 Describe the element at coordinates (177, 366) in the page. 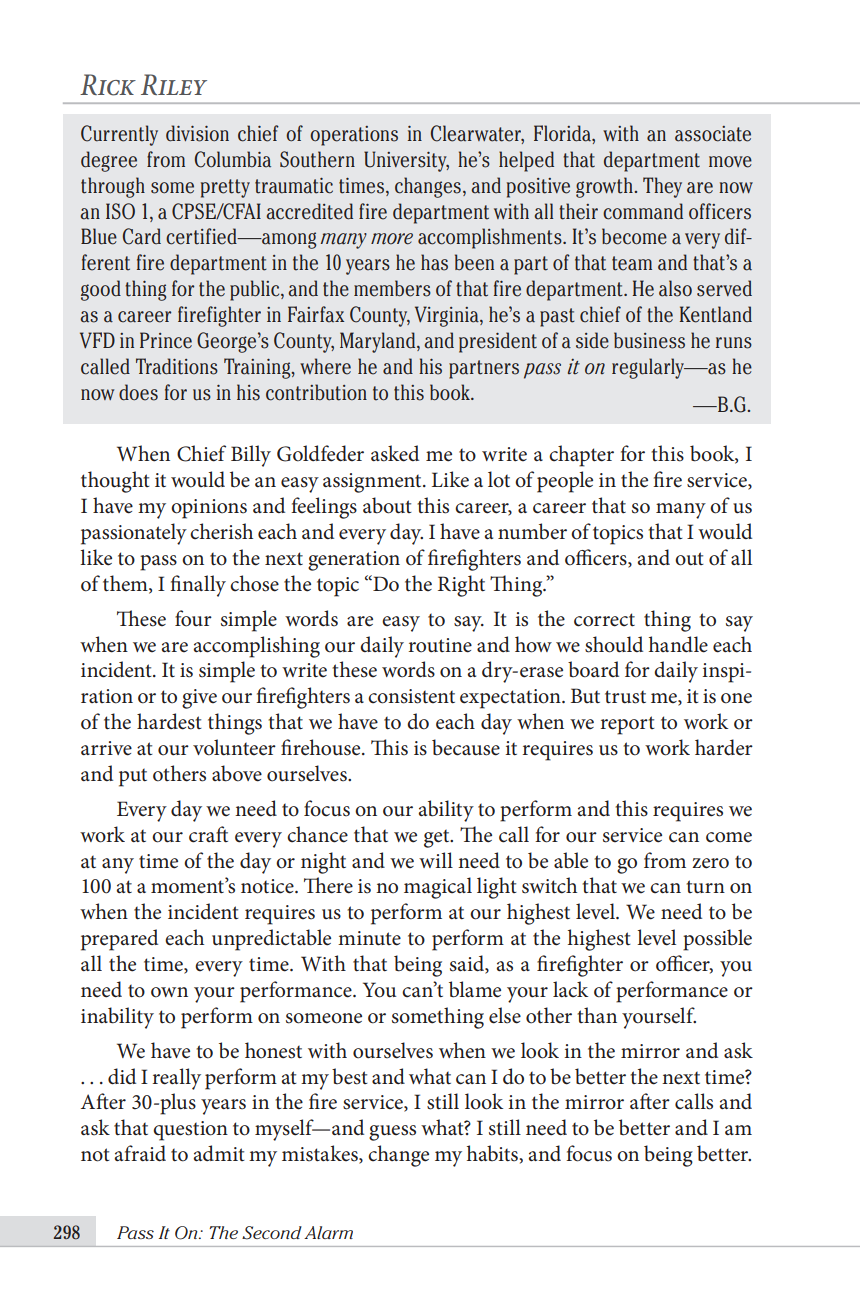

I see `Traditions` at that location.
